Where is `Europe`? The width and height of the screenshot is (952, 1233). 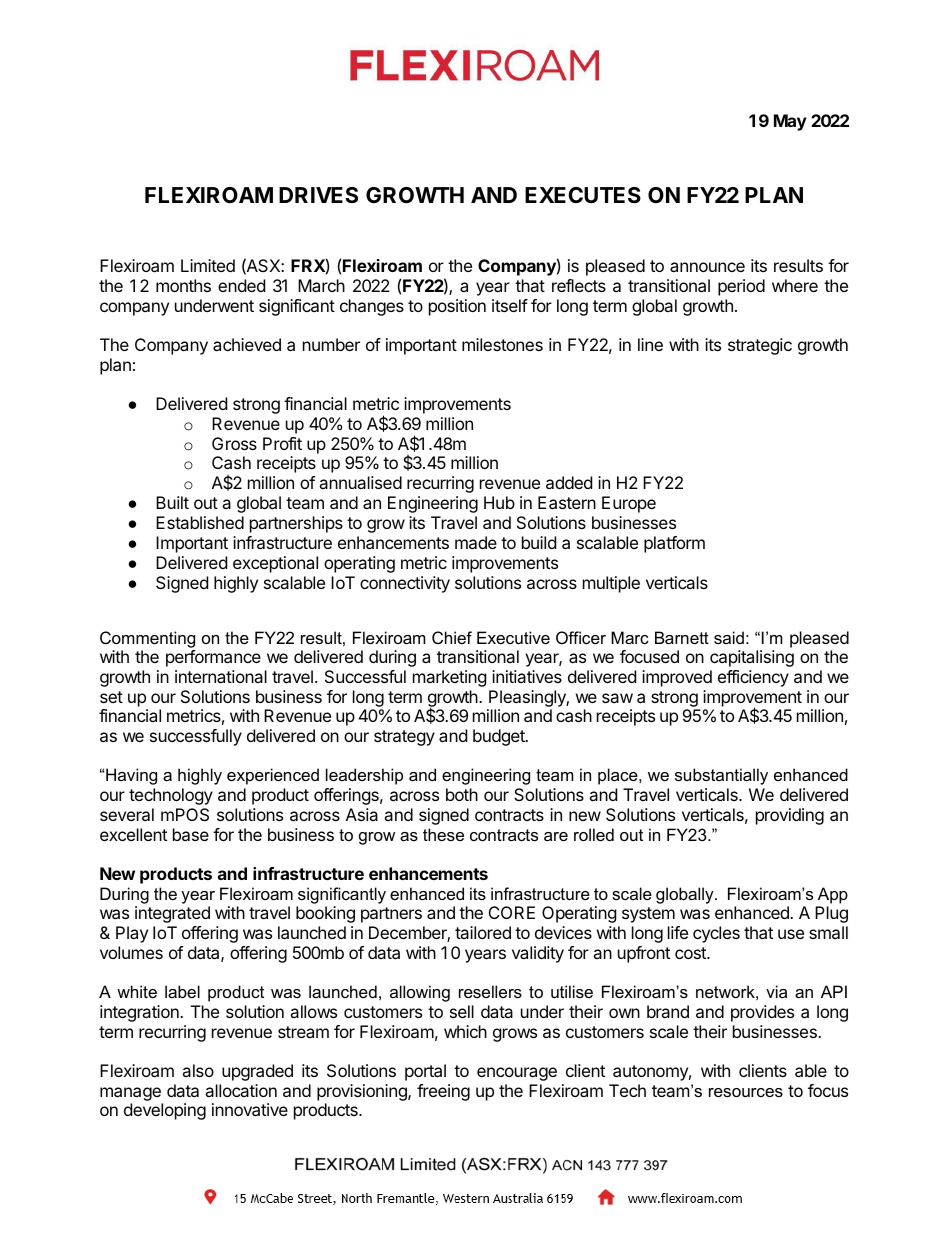
Europe is located at coordinates (629, 504).
